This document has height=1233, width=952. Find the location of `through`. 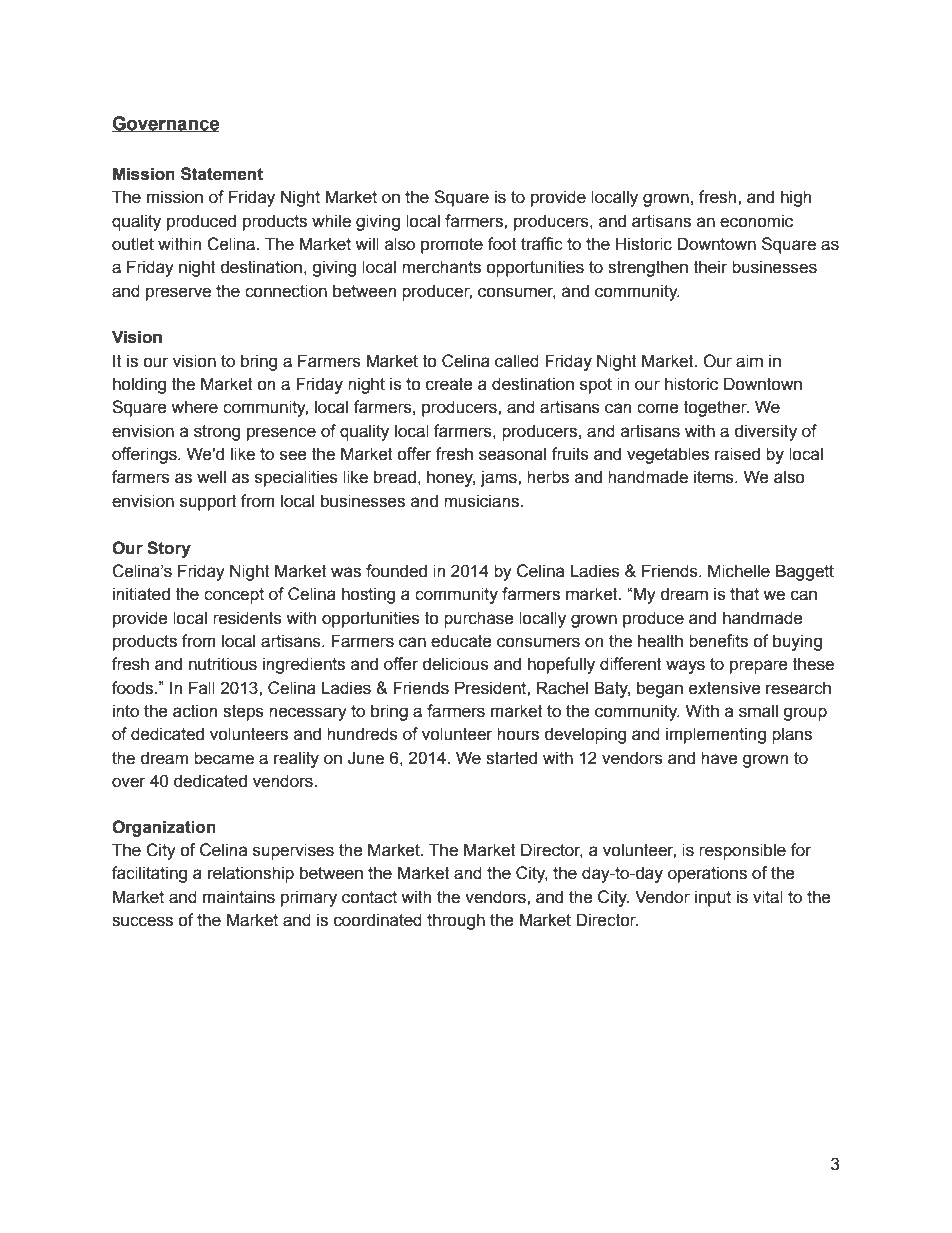

through is located at coordinates (456, 921).
